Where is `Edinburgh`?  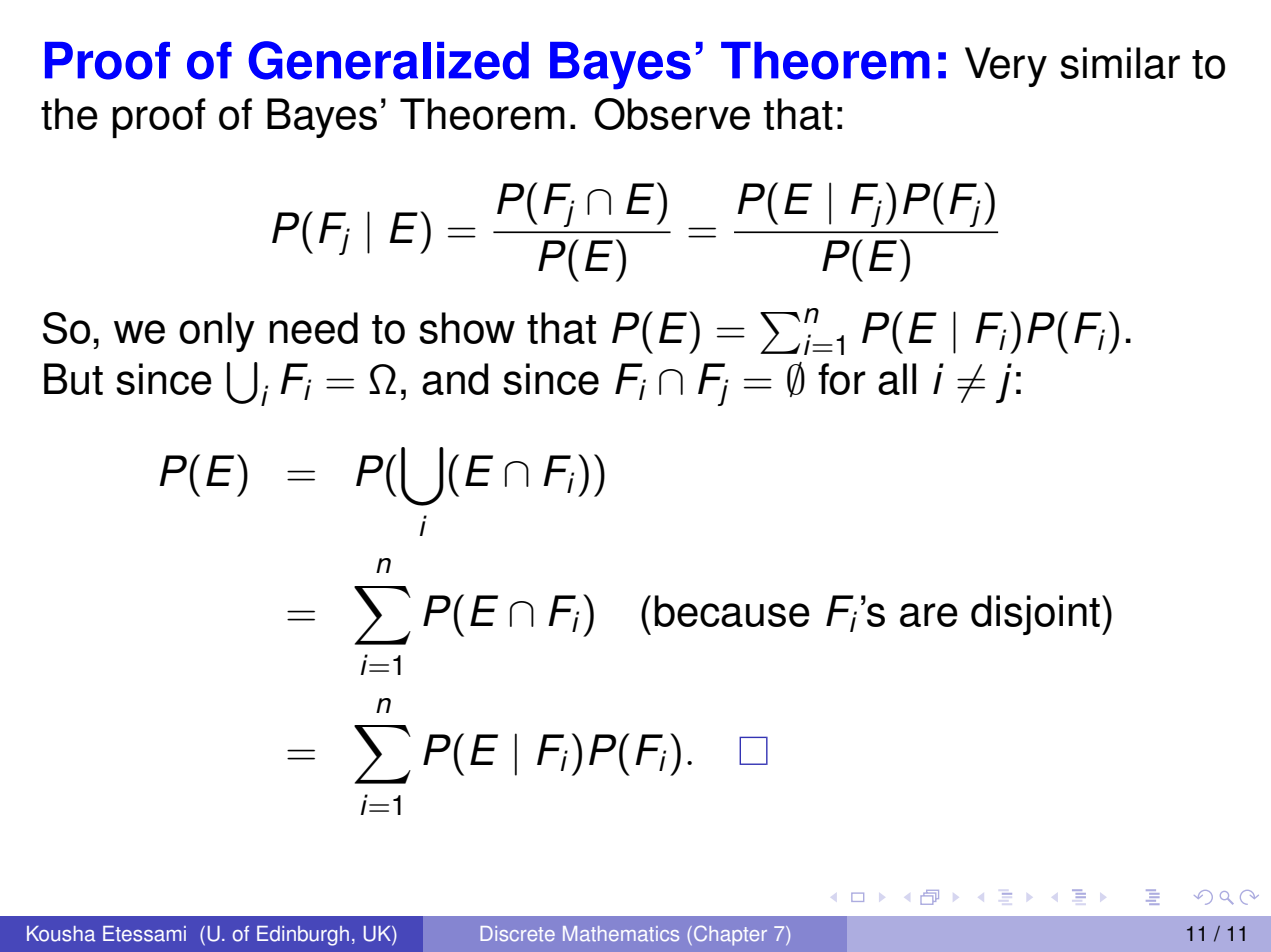 Edinburgh is located at coordinates (303, 936).
